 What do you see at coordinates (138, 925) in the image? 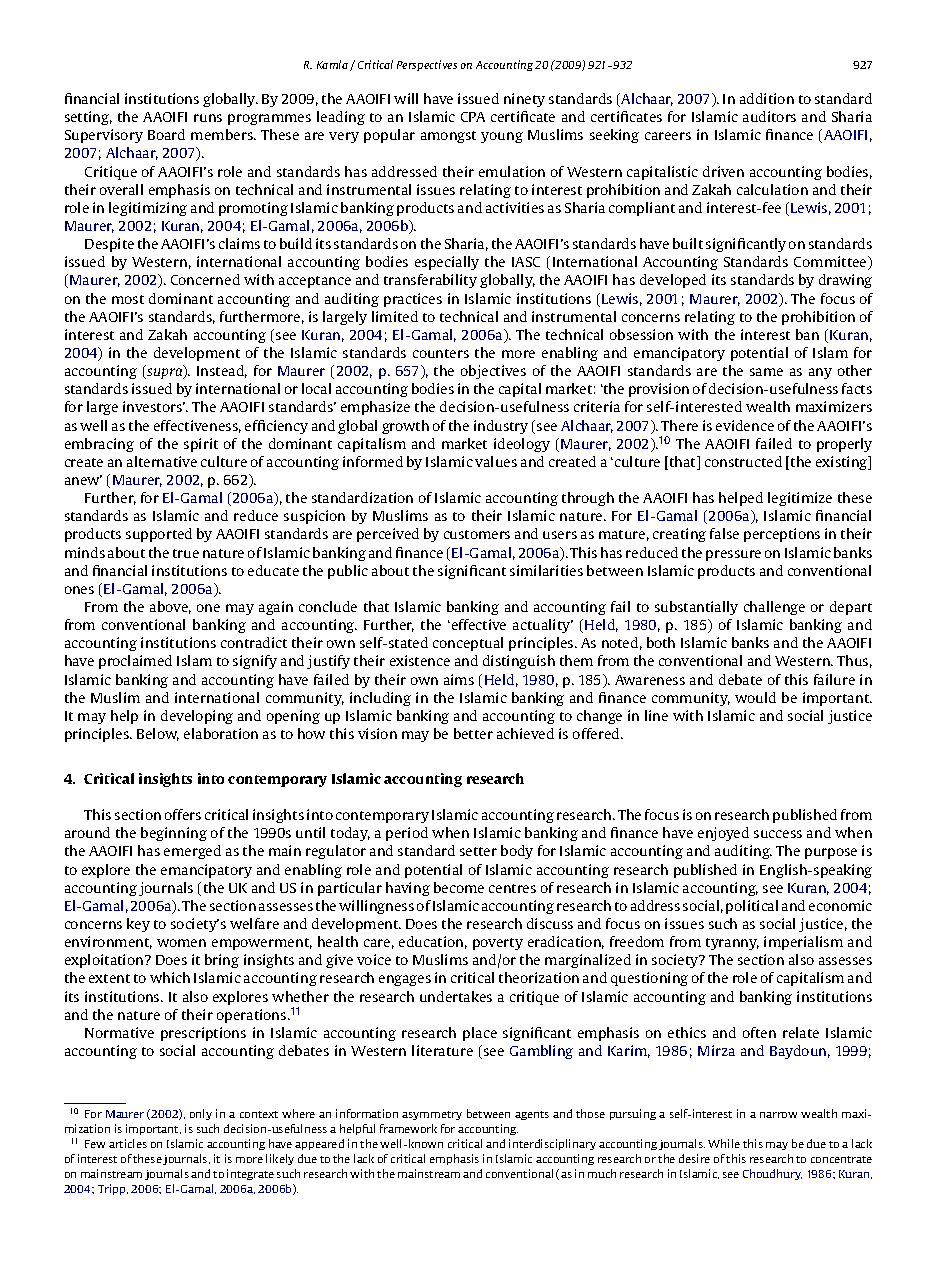
I see `key` at bounding box center [138, 925].
